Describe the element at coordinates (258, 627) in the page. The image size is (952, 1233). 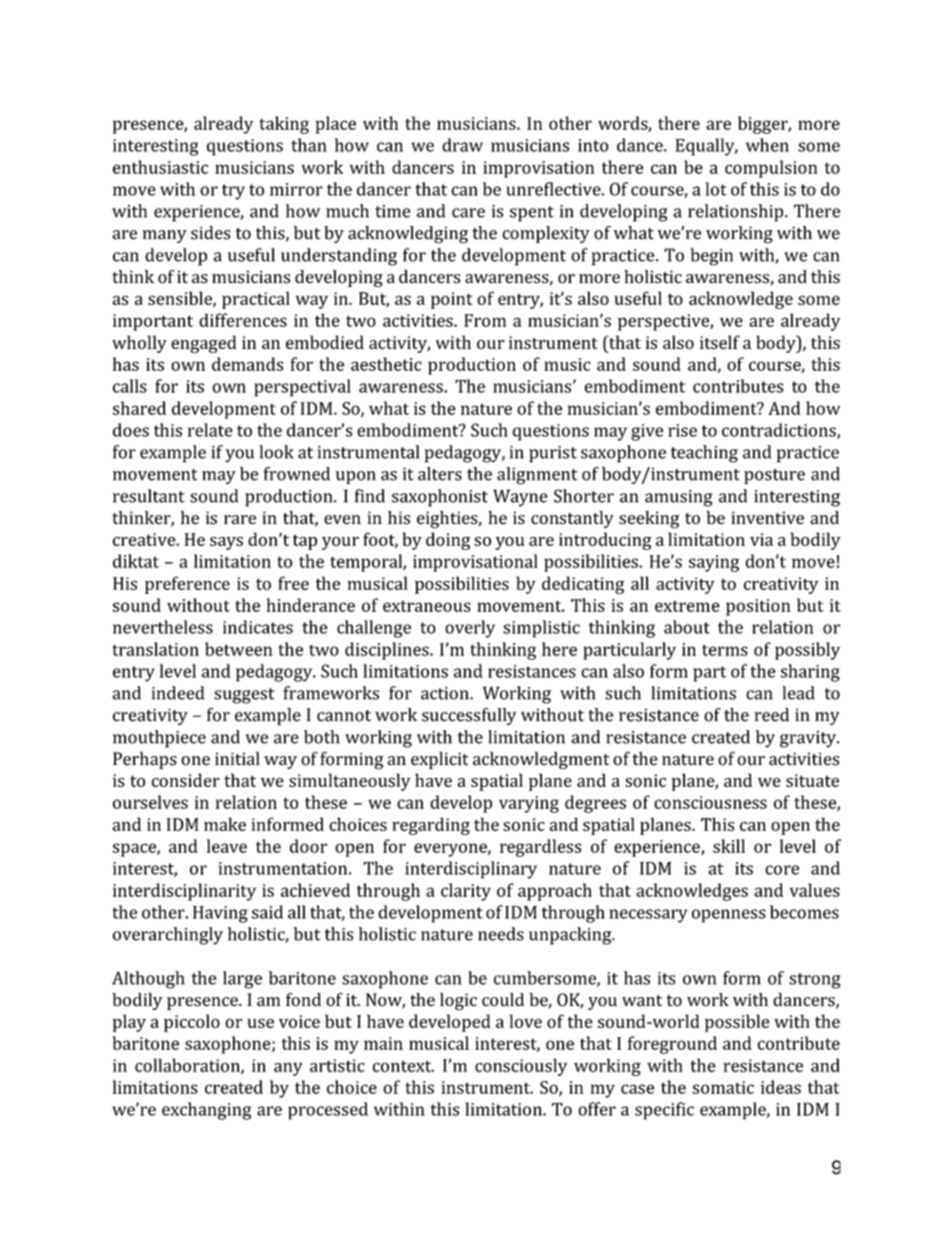
I see `indicates` at that location.
